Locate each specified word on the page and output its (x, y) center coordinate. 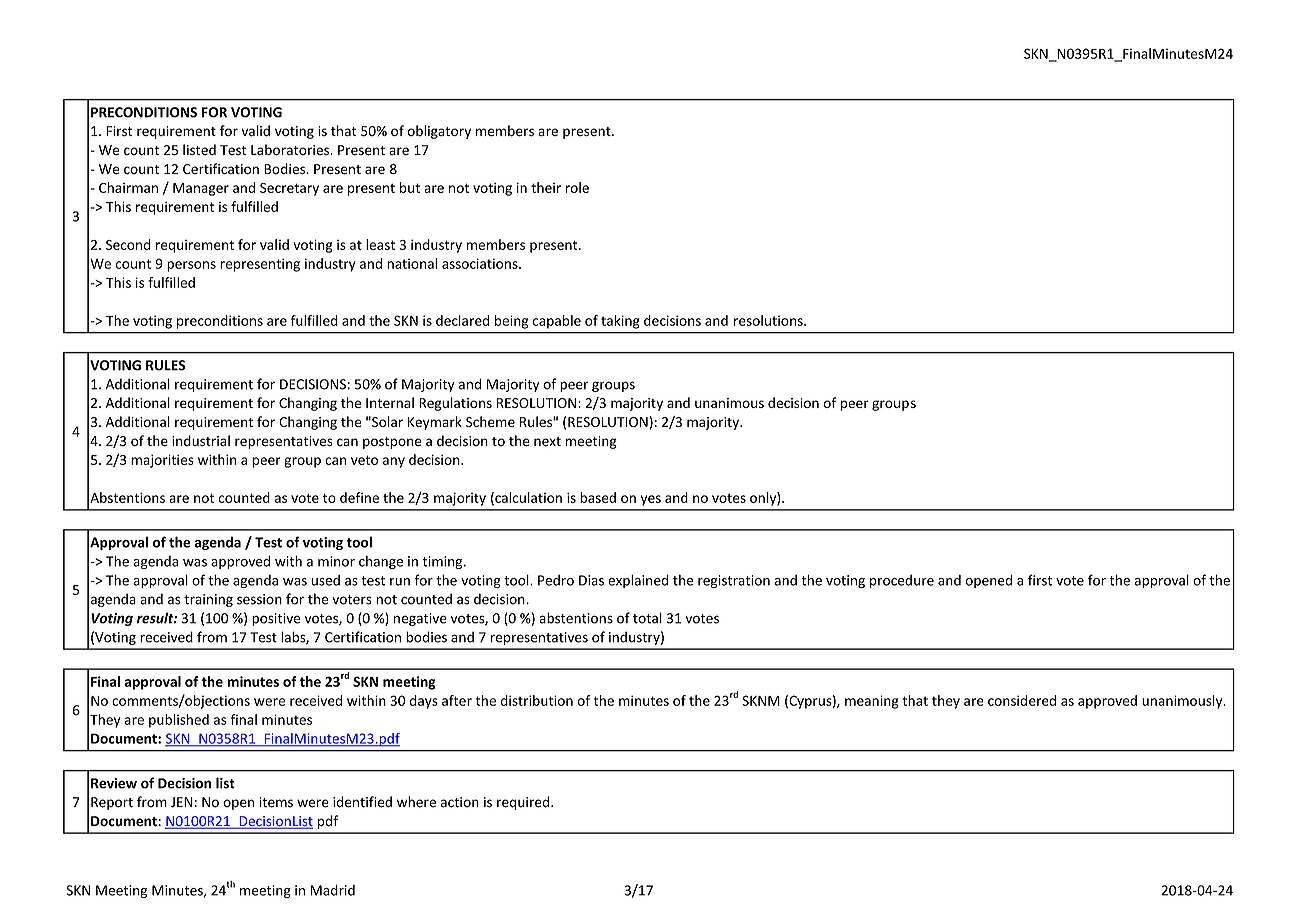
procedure (902, 581)
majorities (162, 461)
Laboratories (291, 150)
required (523, 803)
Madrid (333, 890)
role (577, 187)
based (598, 497)
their (546, 187)
